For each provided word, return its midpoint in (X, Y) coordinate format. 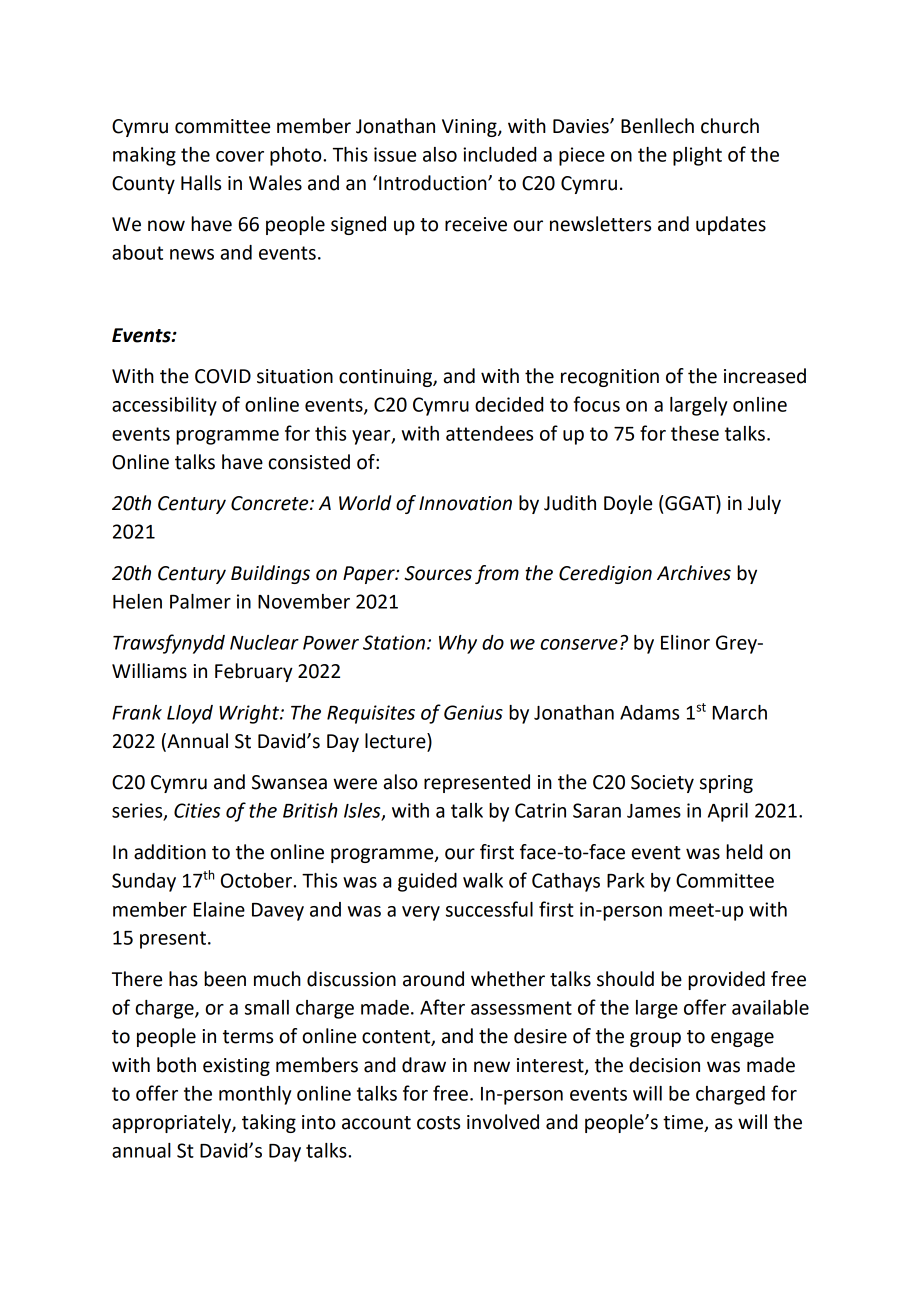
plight (697, 156)
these (695, 433)
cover (240, 156)
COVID (223, 376)
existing (236, 1067)
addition (170, 852)
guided (427, 882)
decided (509, 404)
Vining (470, 128)
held (744, 852)
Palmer (200, 601)
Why (458, 644)
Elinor (685, 642)
